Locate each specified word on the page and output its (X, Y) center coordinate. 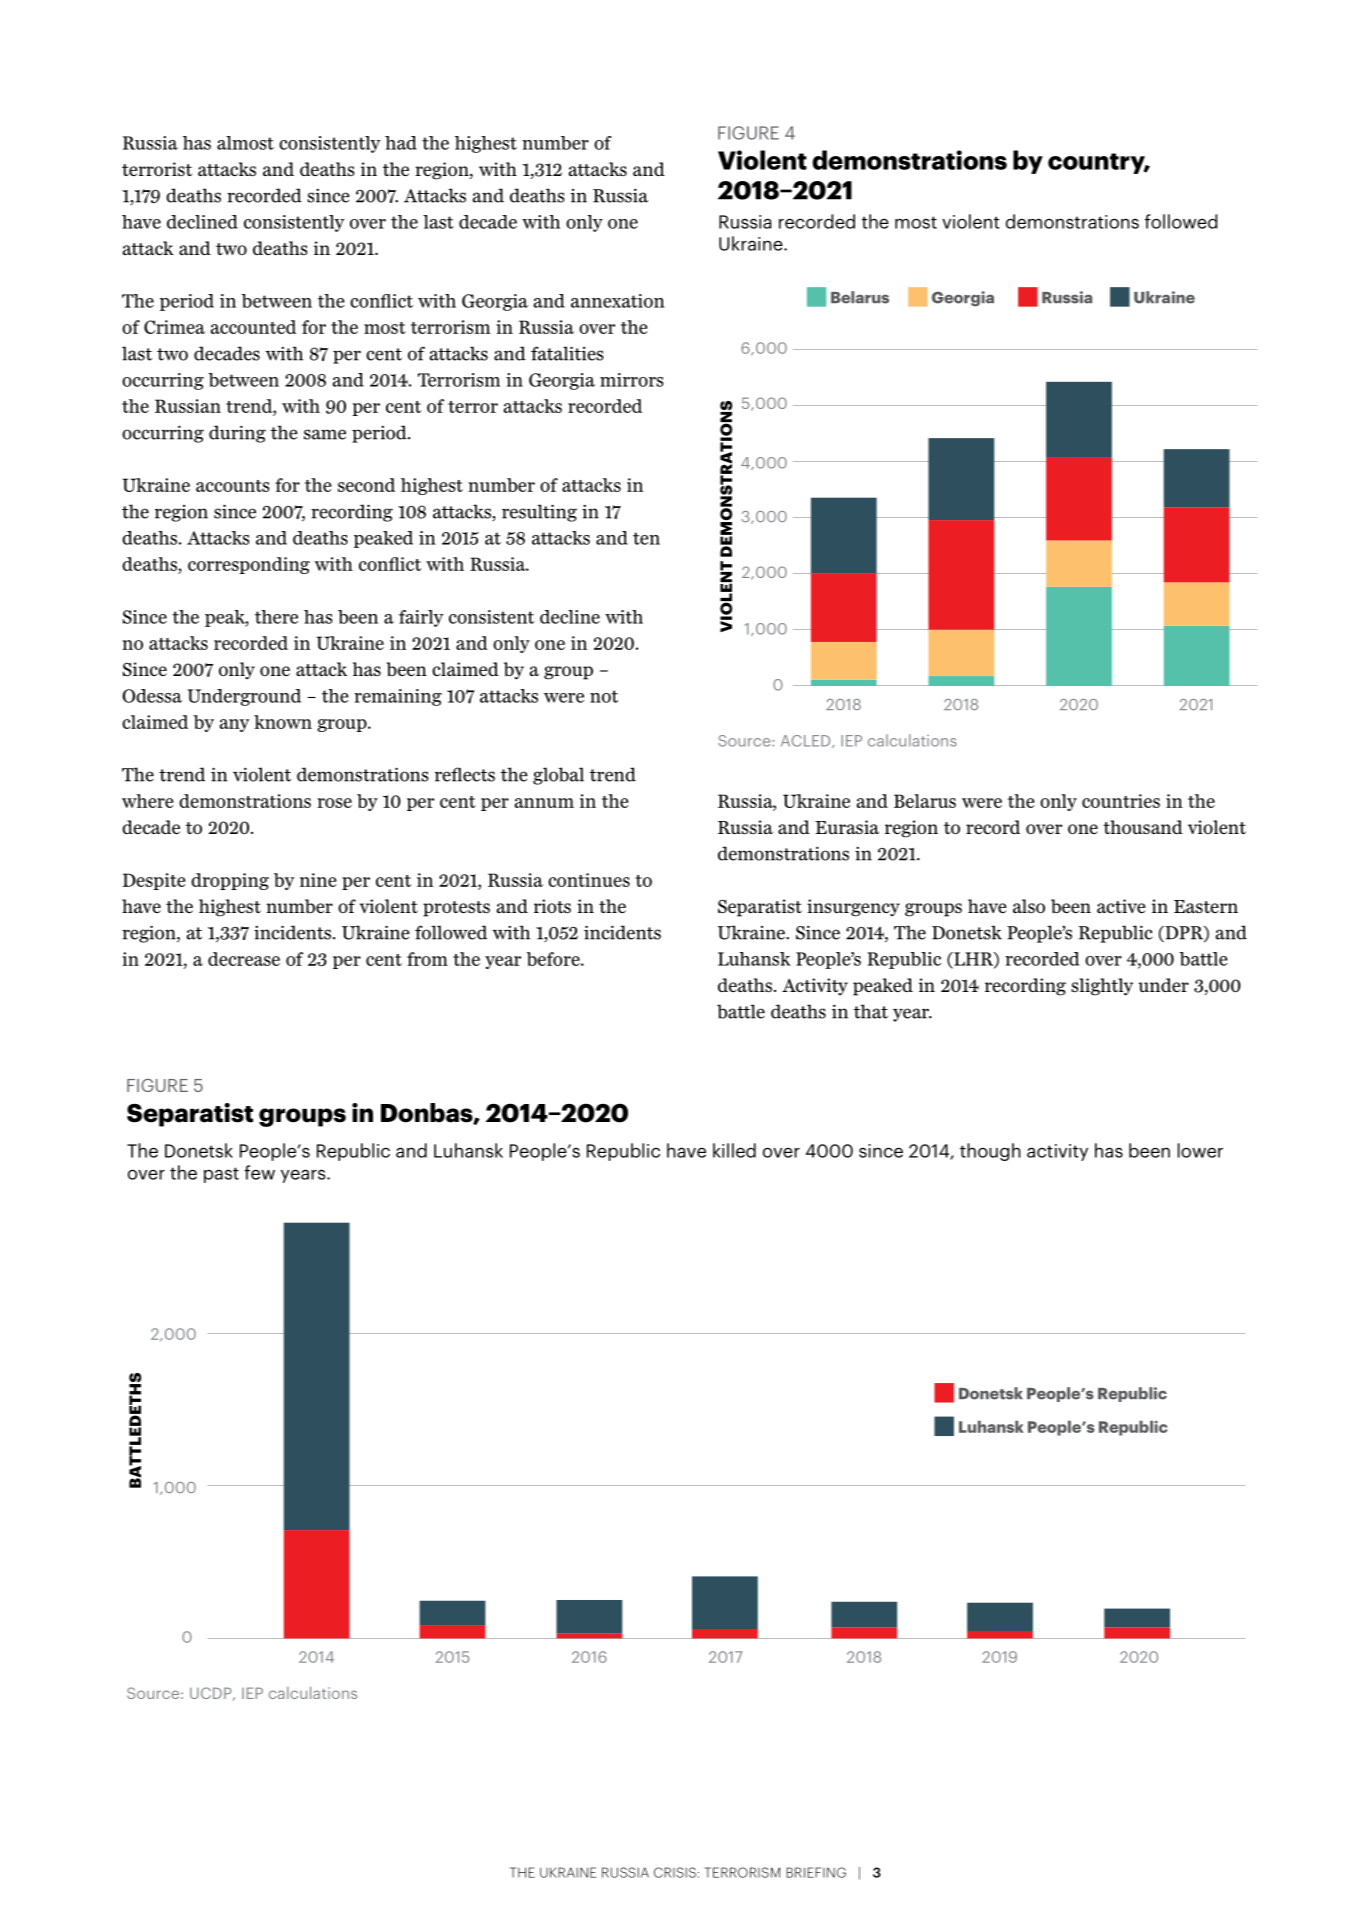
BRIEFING (816, 1872)
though (990, 1152)
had (401, 143)
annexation (618, 301)
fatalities (567, 353)
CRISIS (675, 1872)
